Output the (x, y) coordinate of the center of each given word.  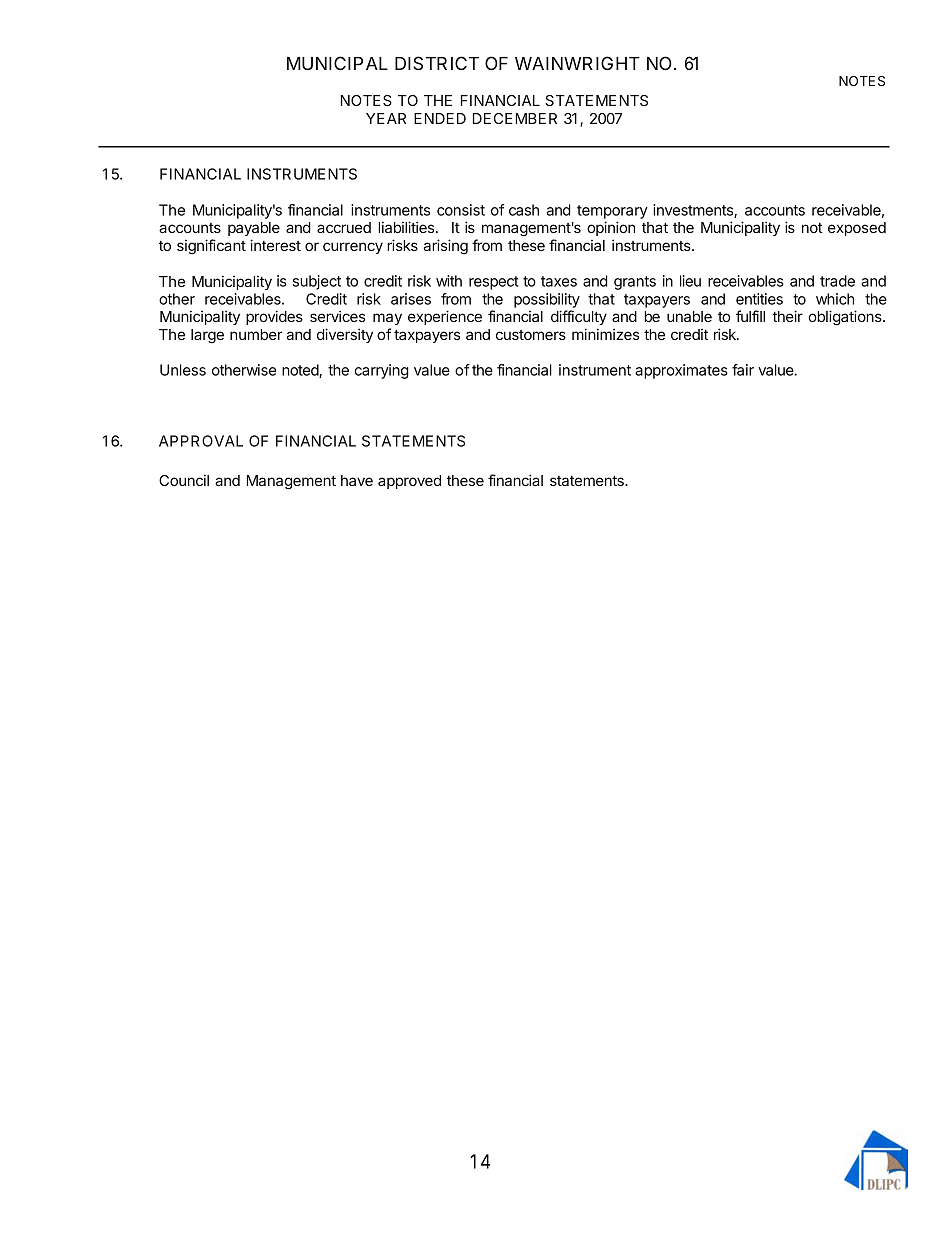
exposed (857, 229)
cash (524, 210)
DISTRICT (437, 63)
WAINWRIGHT (577, 63)
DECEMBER (515, 118)
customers (531, 335)
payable (254, 229)
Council (184, 480)
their (787, 316)
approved (409, 482)
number (256, 334)
